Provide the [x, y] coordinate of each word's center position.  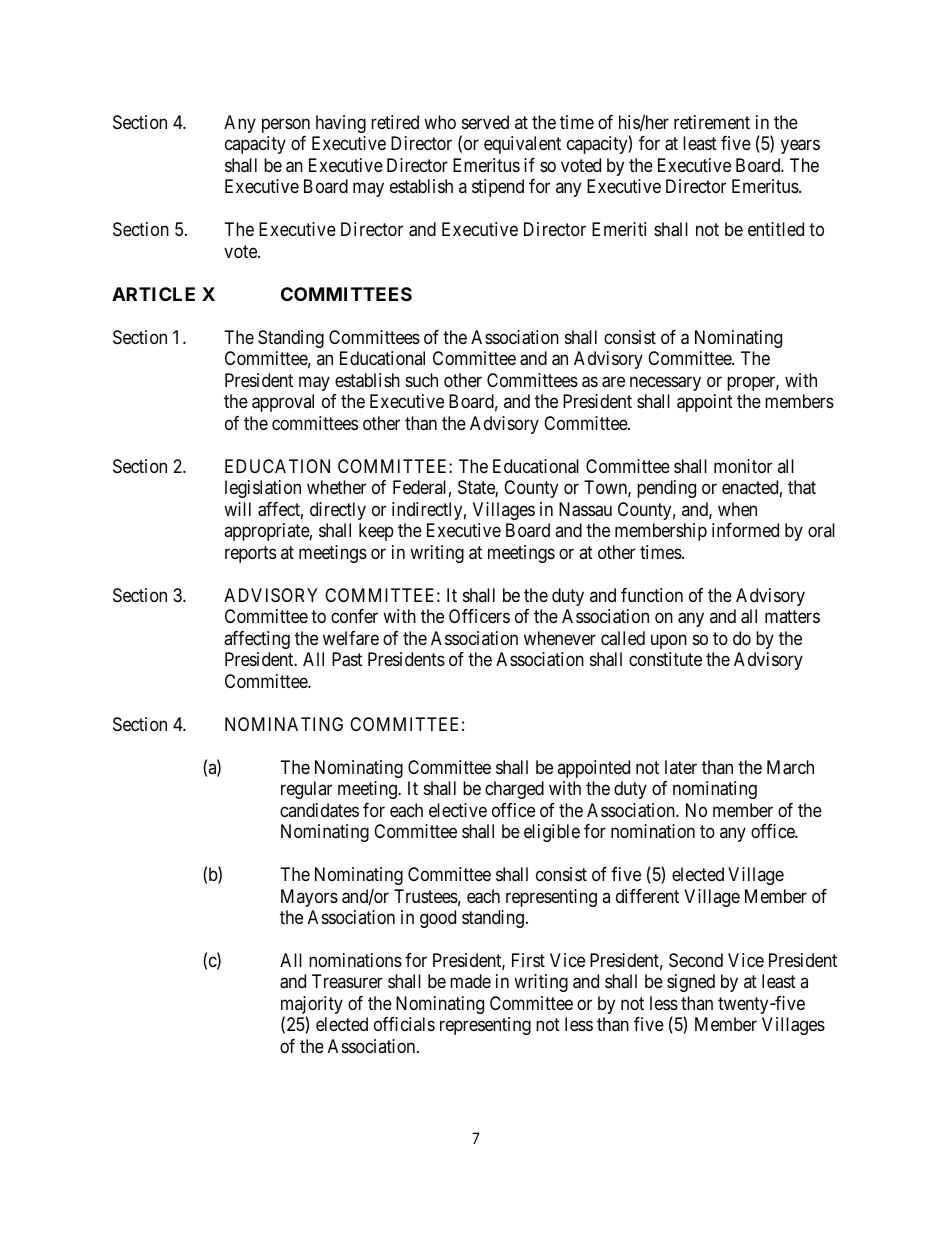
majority [312, 1006]
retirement [712, 122]
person [286, 125]
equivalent [522, 145]
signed [691, 983]
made [470, 981]
